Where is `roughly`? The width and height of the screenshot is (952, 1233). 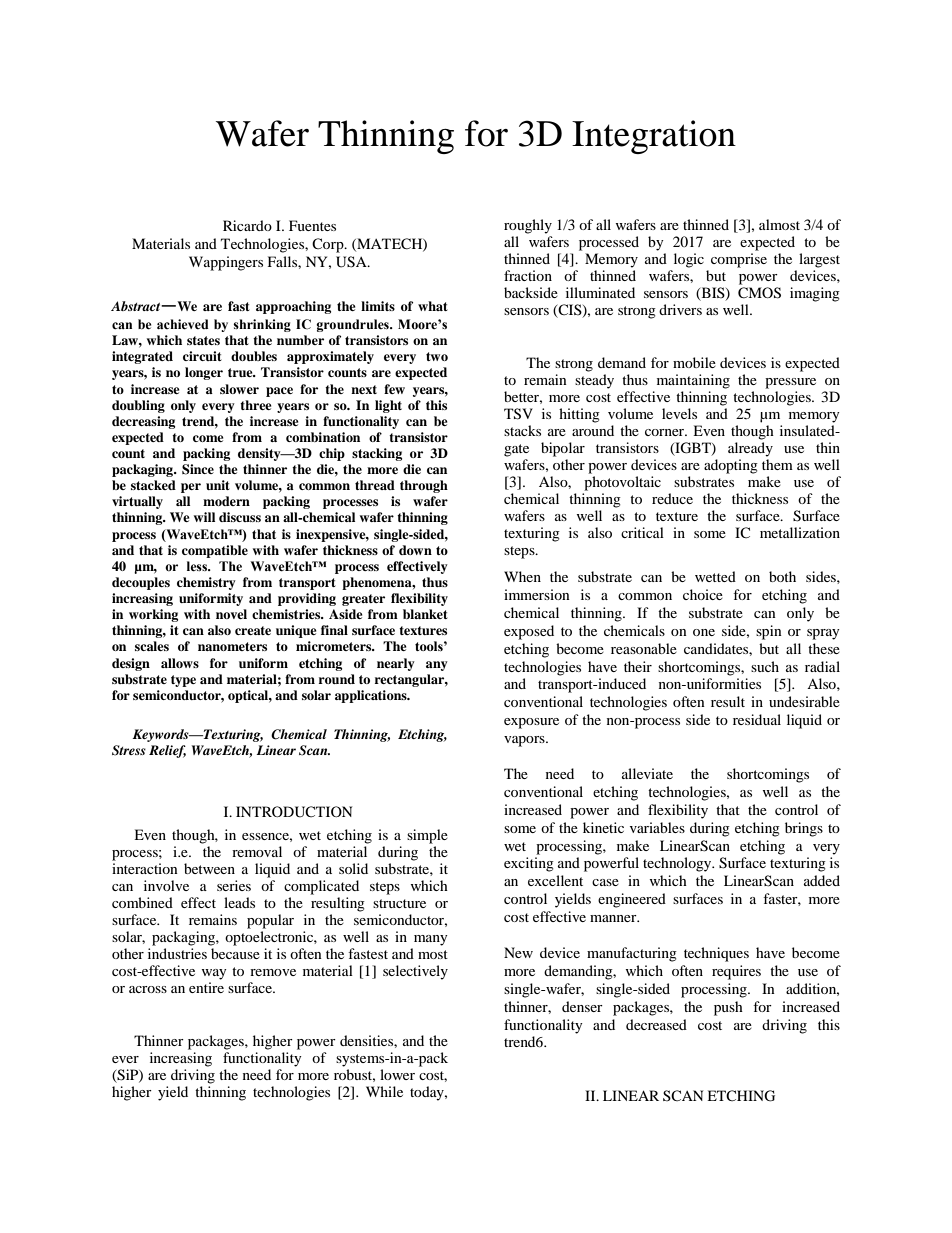 roughly is located at coordinates (528, 226).
